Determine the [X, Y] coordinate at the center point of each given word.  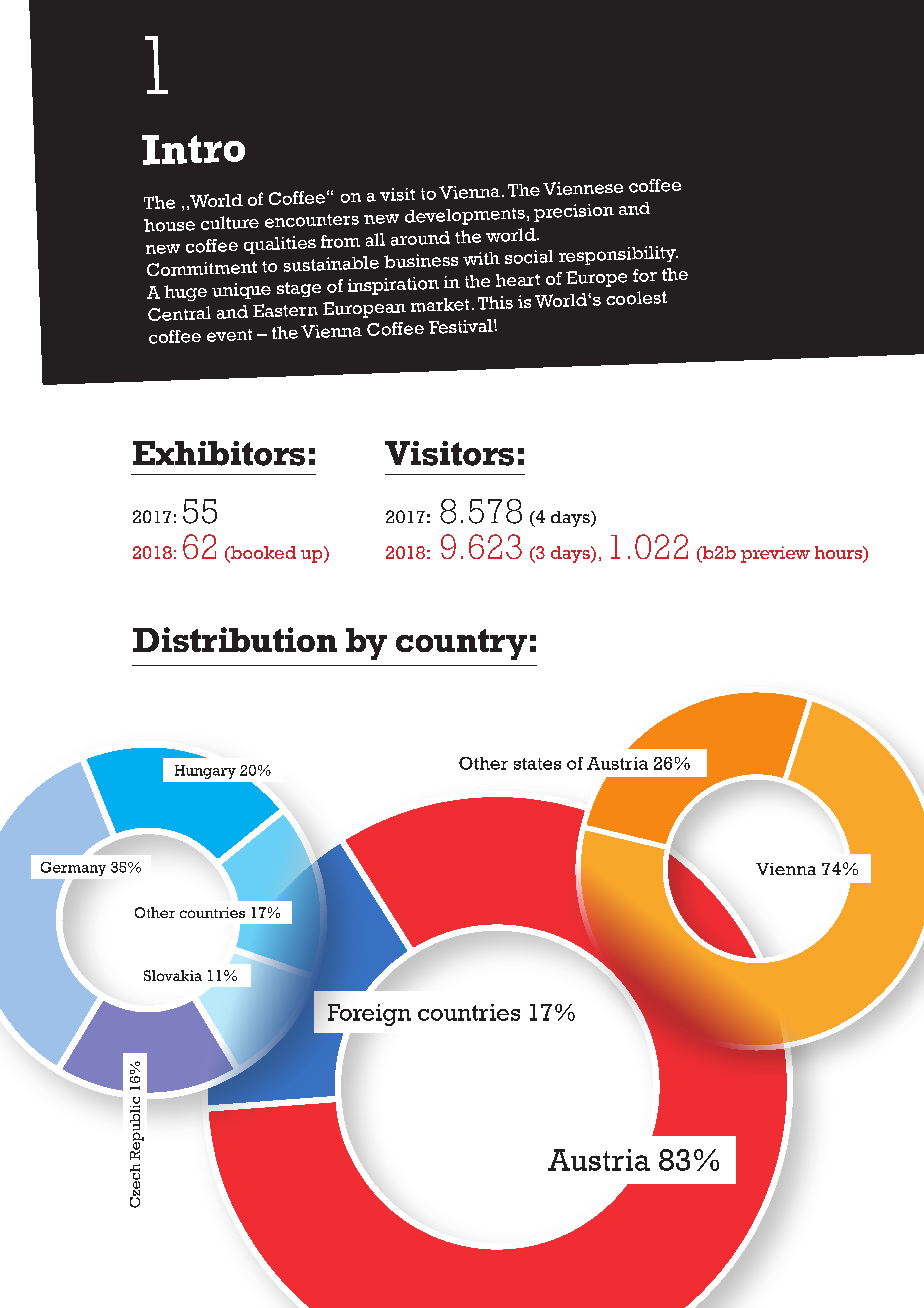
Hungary [205, 772]
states [537, 764]
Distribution [235, 639]
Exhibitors [219, 453]
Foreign [369, 1015]
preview [775, 554]
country [461, 644]
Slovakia [173, 975]
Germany [73, 869]
